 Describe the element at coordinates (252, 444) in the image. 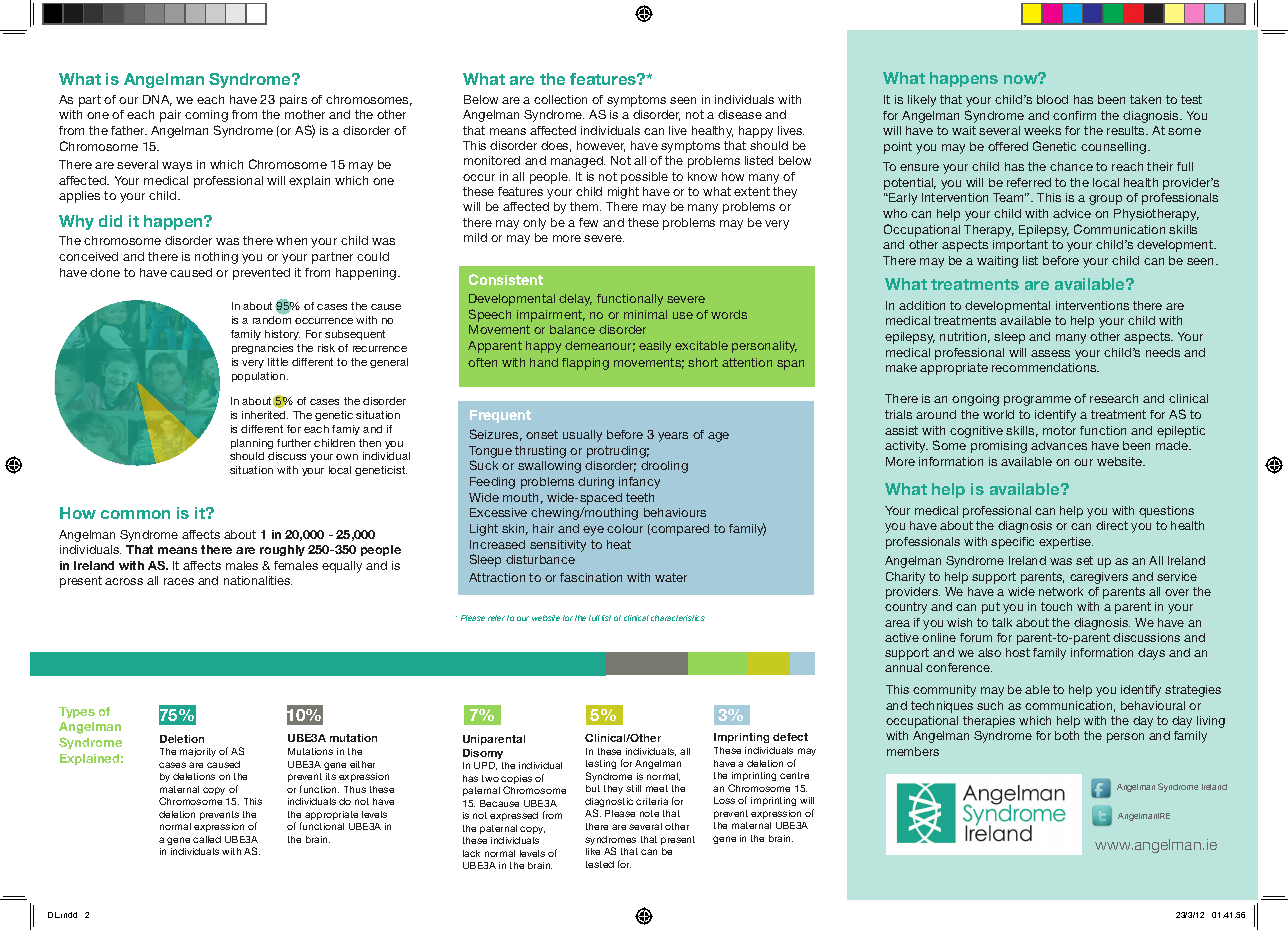

I see `planning` at that location.
